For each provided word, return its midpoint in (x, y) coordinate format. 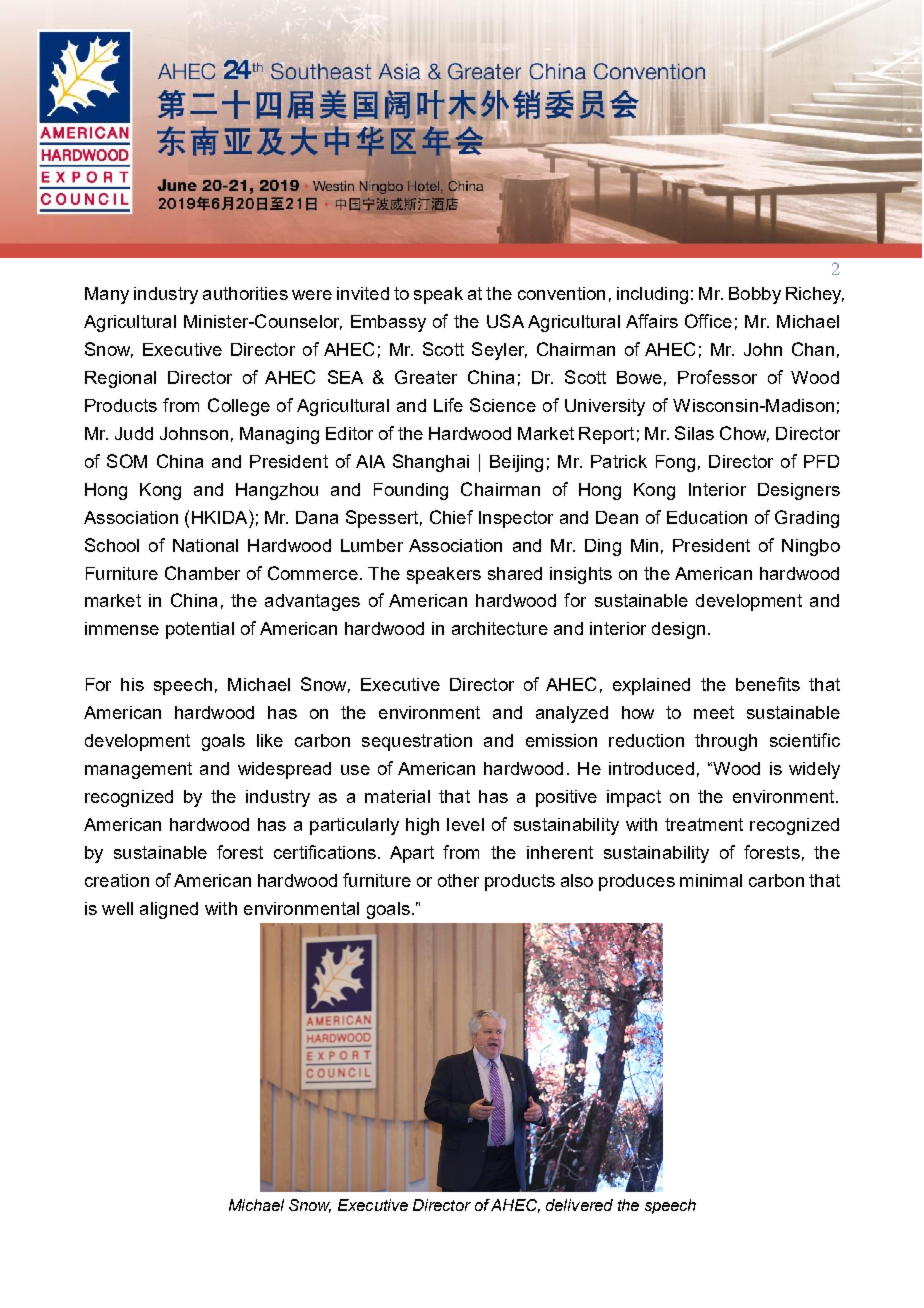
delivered (579, 1205)
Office (708, 321)
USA (505, 321)
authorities (245, 293)
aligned (169, 910)
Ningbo (811, 547)
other (458, 880)
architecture (500, 628)
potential (200, 630)
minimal (711, 880)
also (577, 880)
